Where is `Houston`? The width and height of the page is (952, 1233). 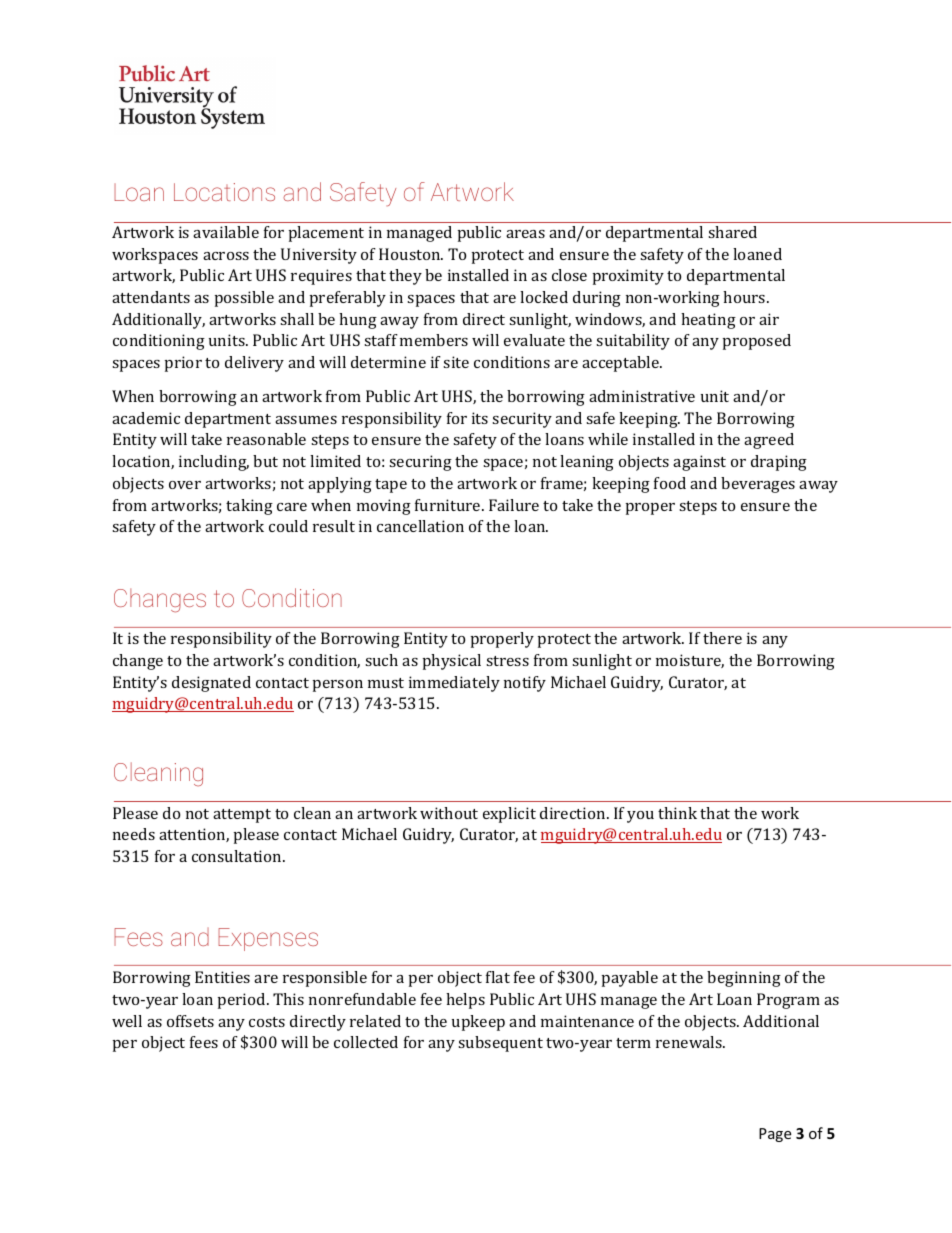 Houston is located at coordinates (411, 254).
